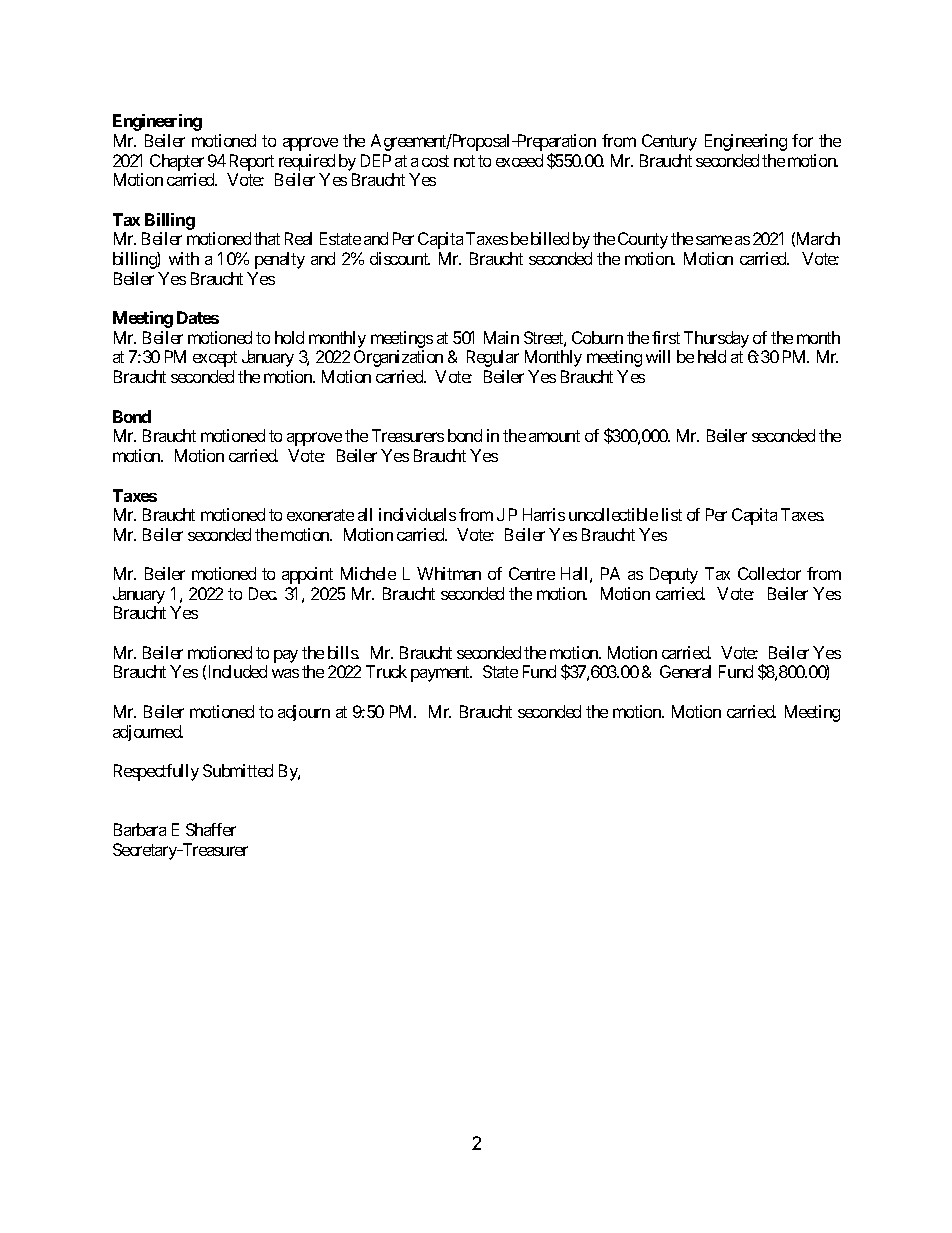  Describe the element at coordinates (716, 339) in the screenshot. I see `Thursday` at that location.
